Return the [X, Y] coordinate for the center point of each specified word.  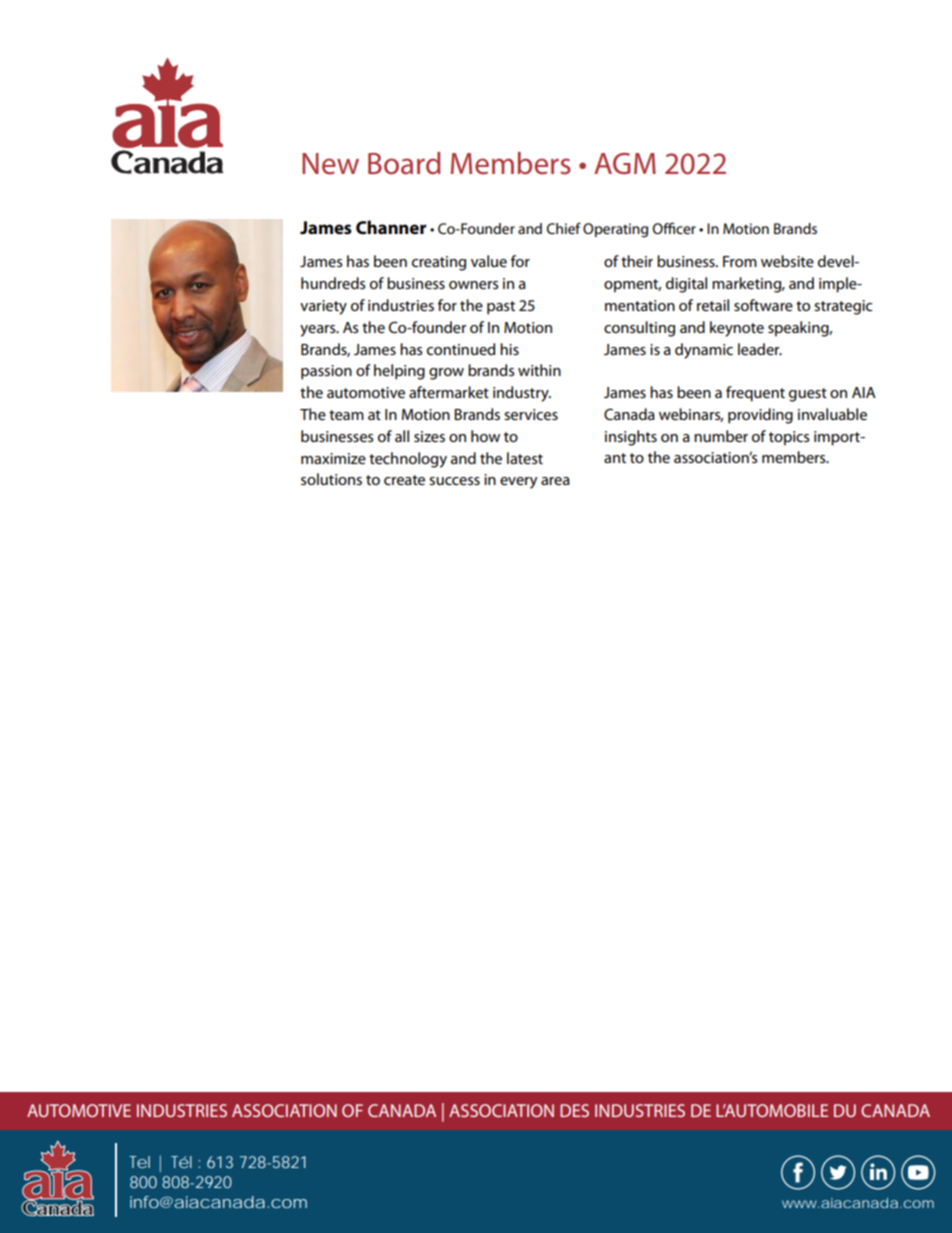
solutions [331, 479]
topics [789, 438]
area [555, 481]
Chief [564, 228]
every [518, 483]
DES [574, 1110]
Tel [139, 1162]
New [330, 164]
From [740, 261]
